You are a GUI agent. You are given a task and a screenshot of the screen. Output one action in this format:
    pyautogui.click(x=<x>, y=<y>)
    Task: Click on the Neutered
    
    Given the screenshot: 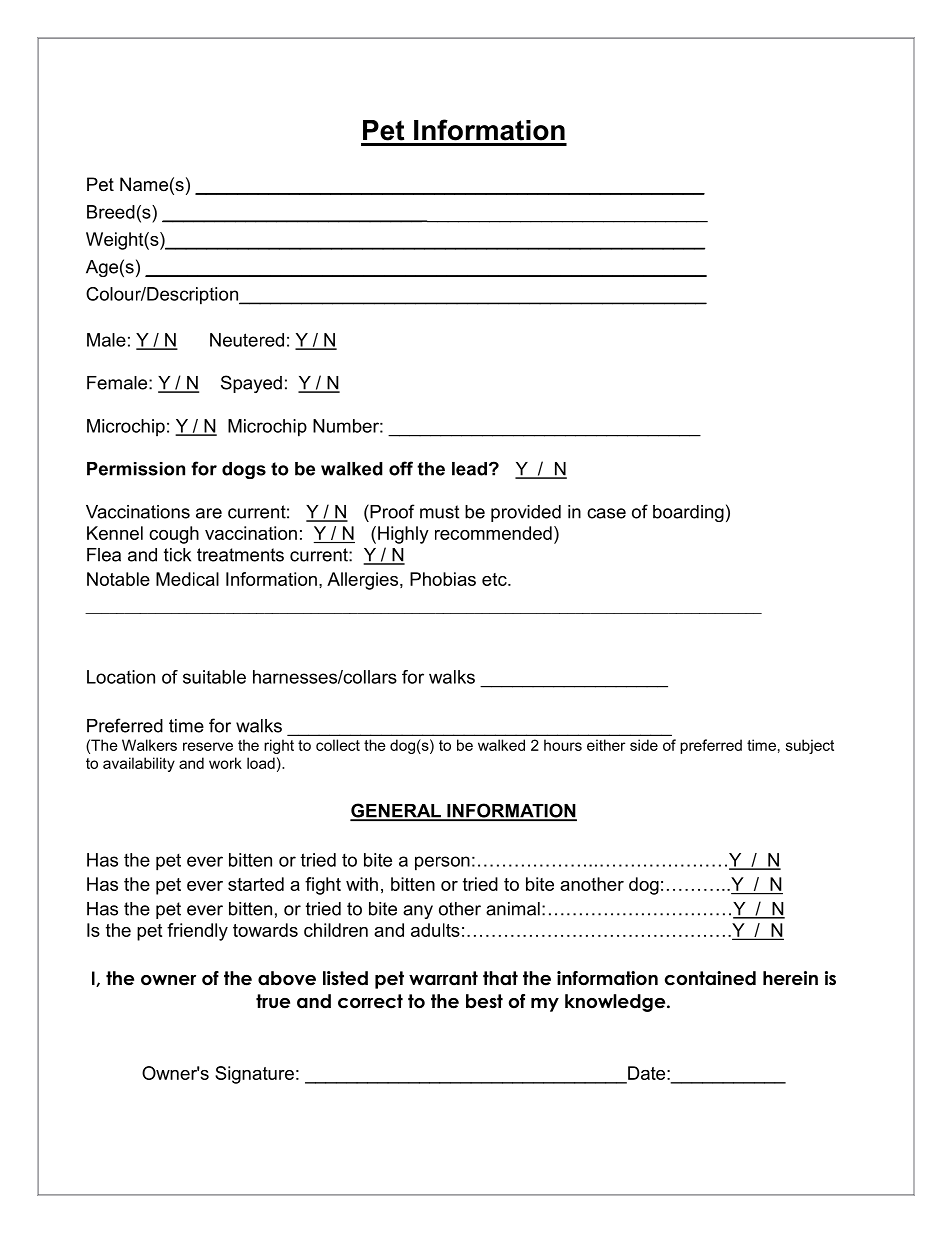 What is the action you would take?
    pyautogui.click(x=247, y=340)
